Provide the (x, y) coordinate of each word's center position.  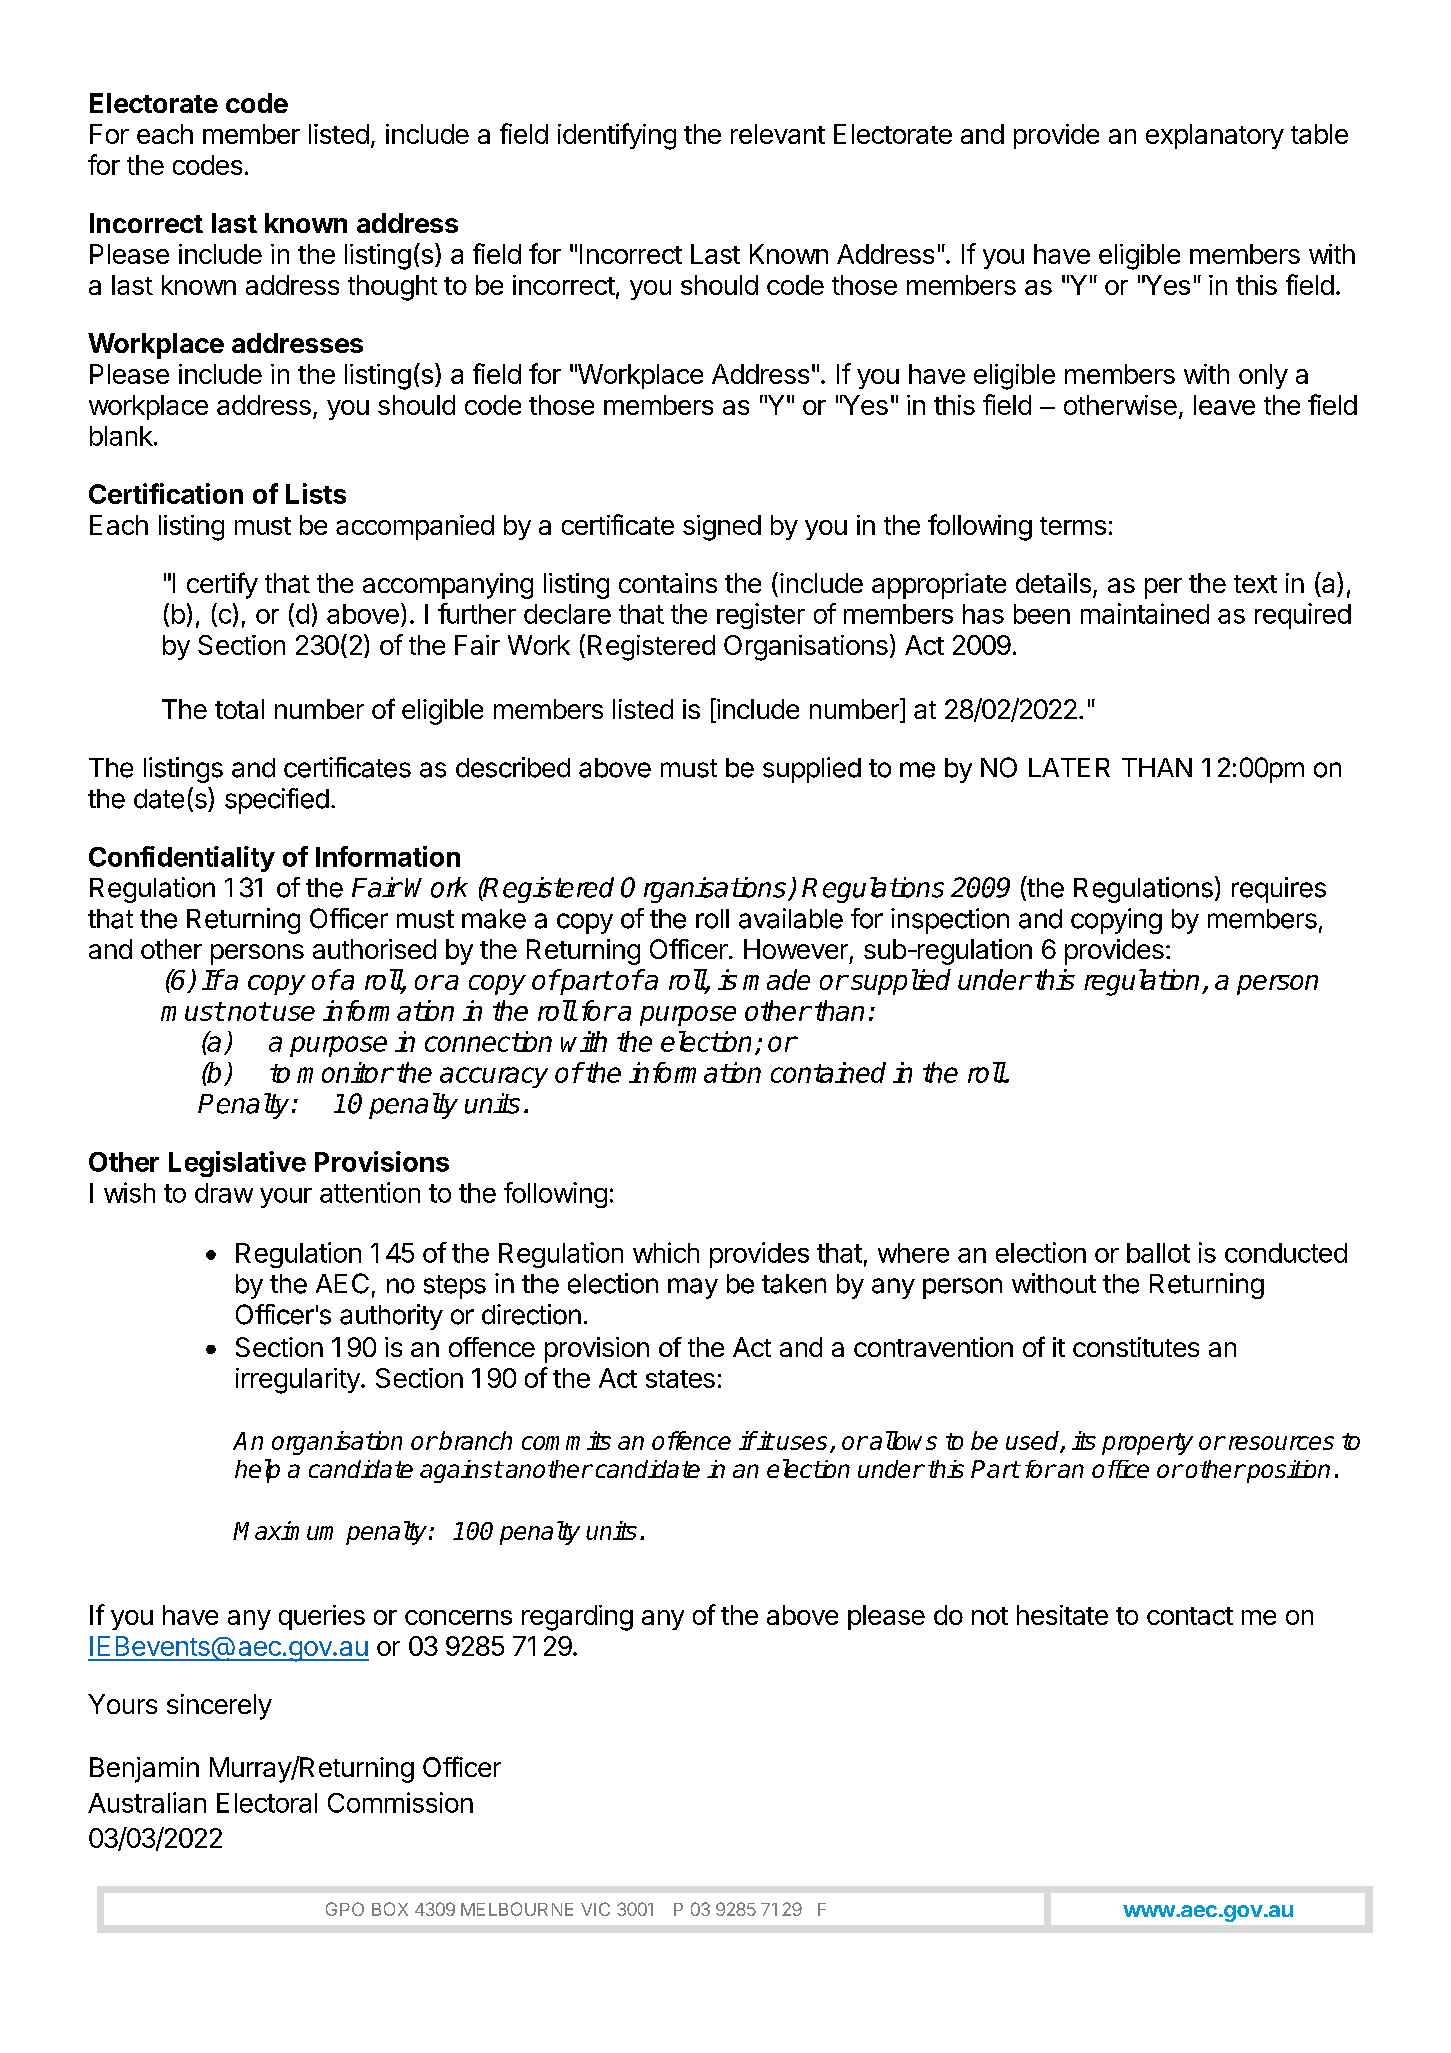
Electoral (267, 1803)
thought (392, 288)
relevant (778, 134)
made (776, 979)
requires (1279, 890)
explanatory (1215, 136)
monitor (344, 1072)
